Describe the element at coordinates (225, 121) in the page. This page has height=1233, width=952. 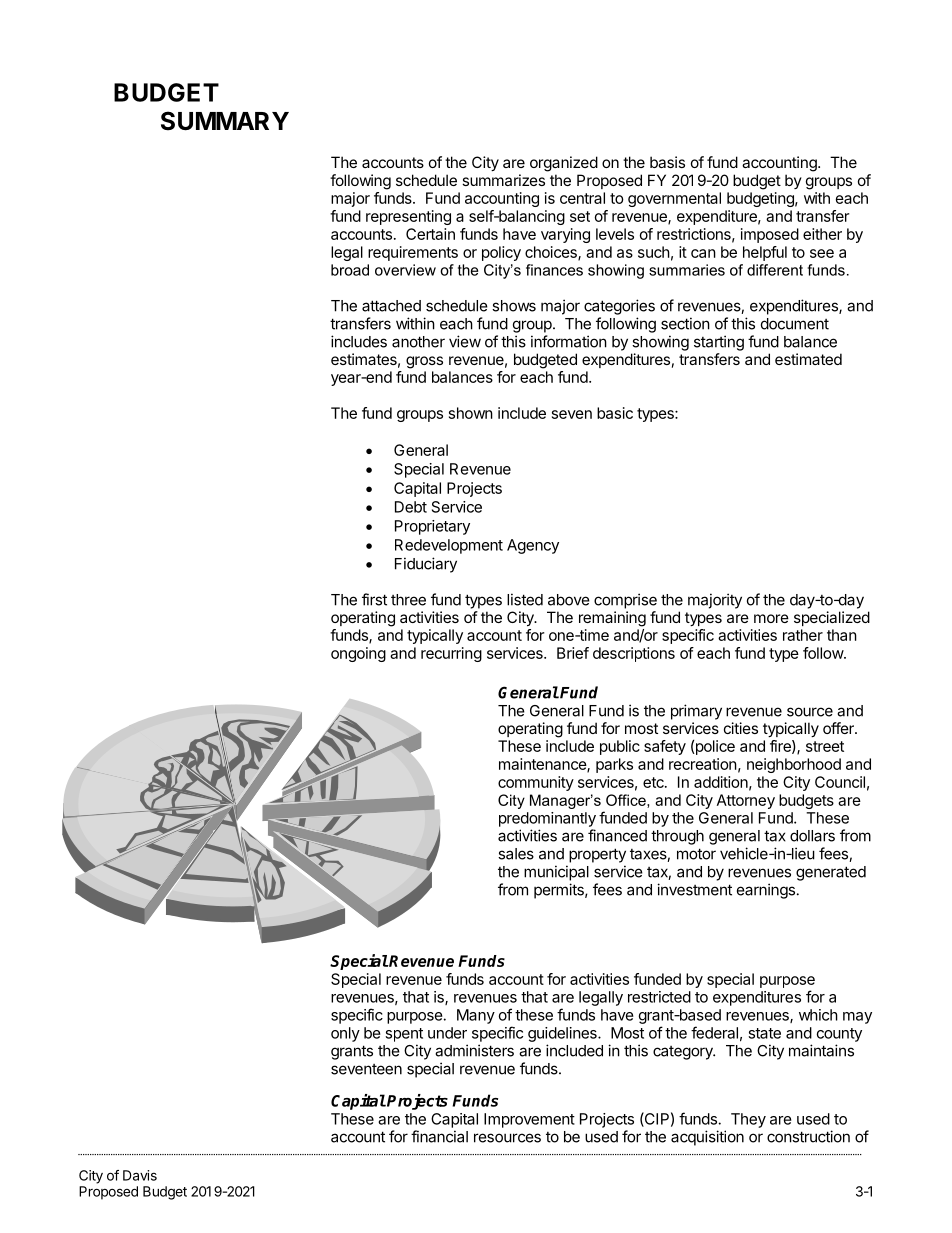
I see `SUMMARY` at that location.
